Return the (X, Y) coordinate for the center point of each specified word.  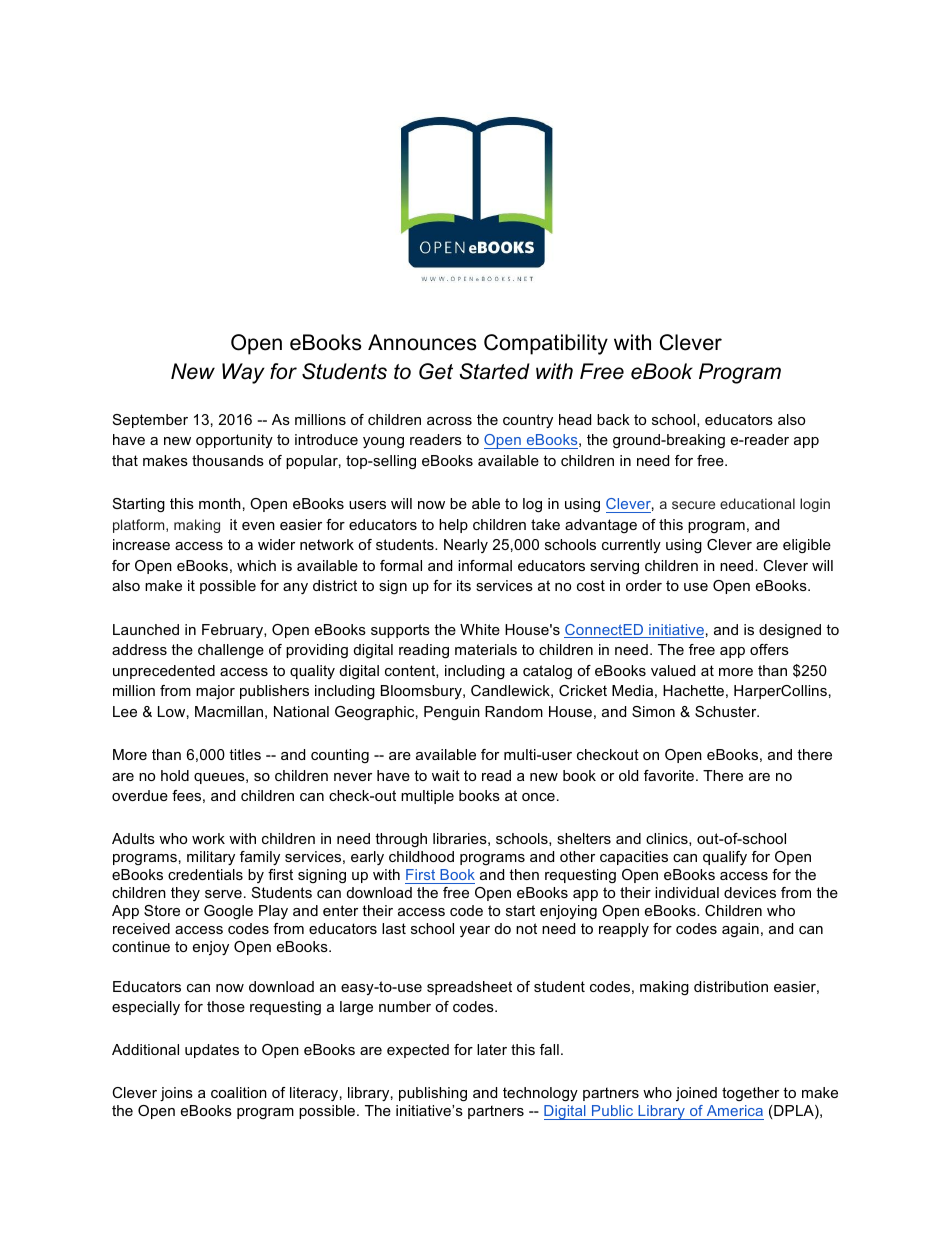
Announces (422, 342)
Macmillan (229, 711)
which (256, 565)
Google (228, 912)
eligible (807, 546)
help (453, 526)
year (475, 931)
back (613, 419)
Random (514, 711)
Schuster (727, 711)
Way (243, 373)
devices (750, 892)
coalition (239, 1092)
